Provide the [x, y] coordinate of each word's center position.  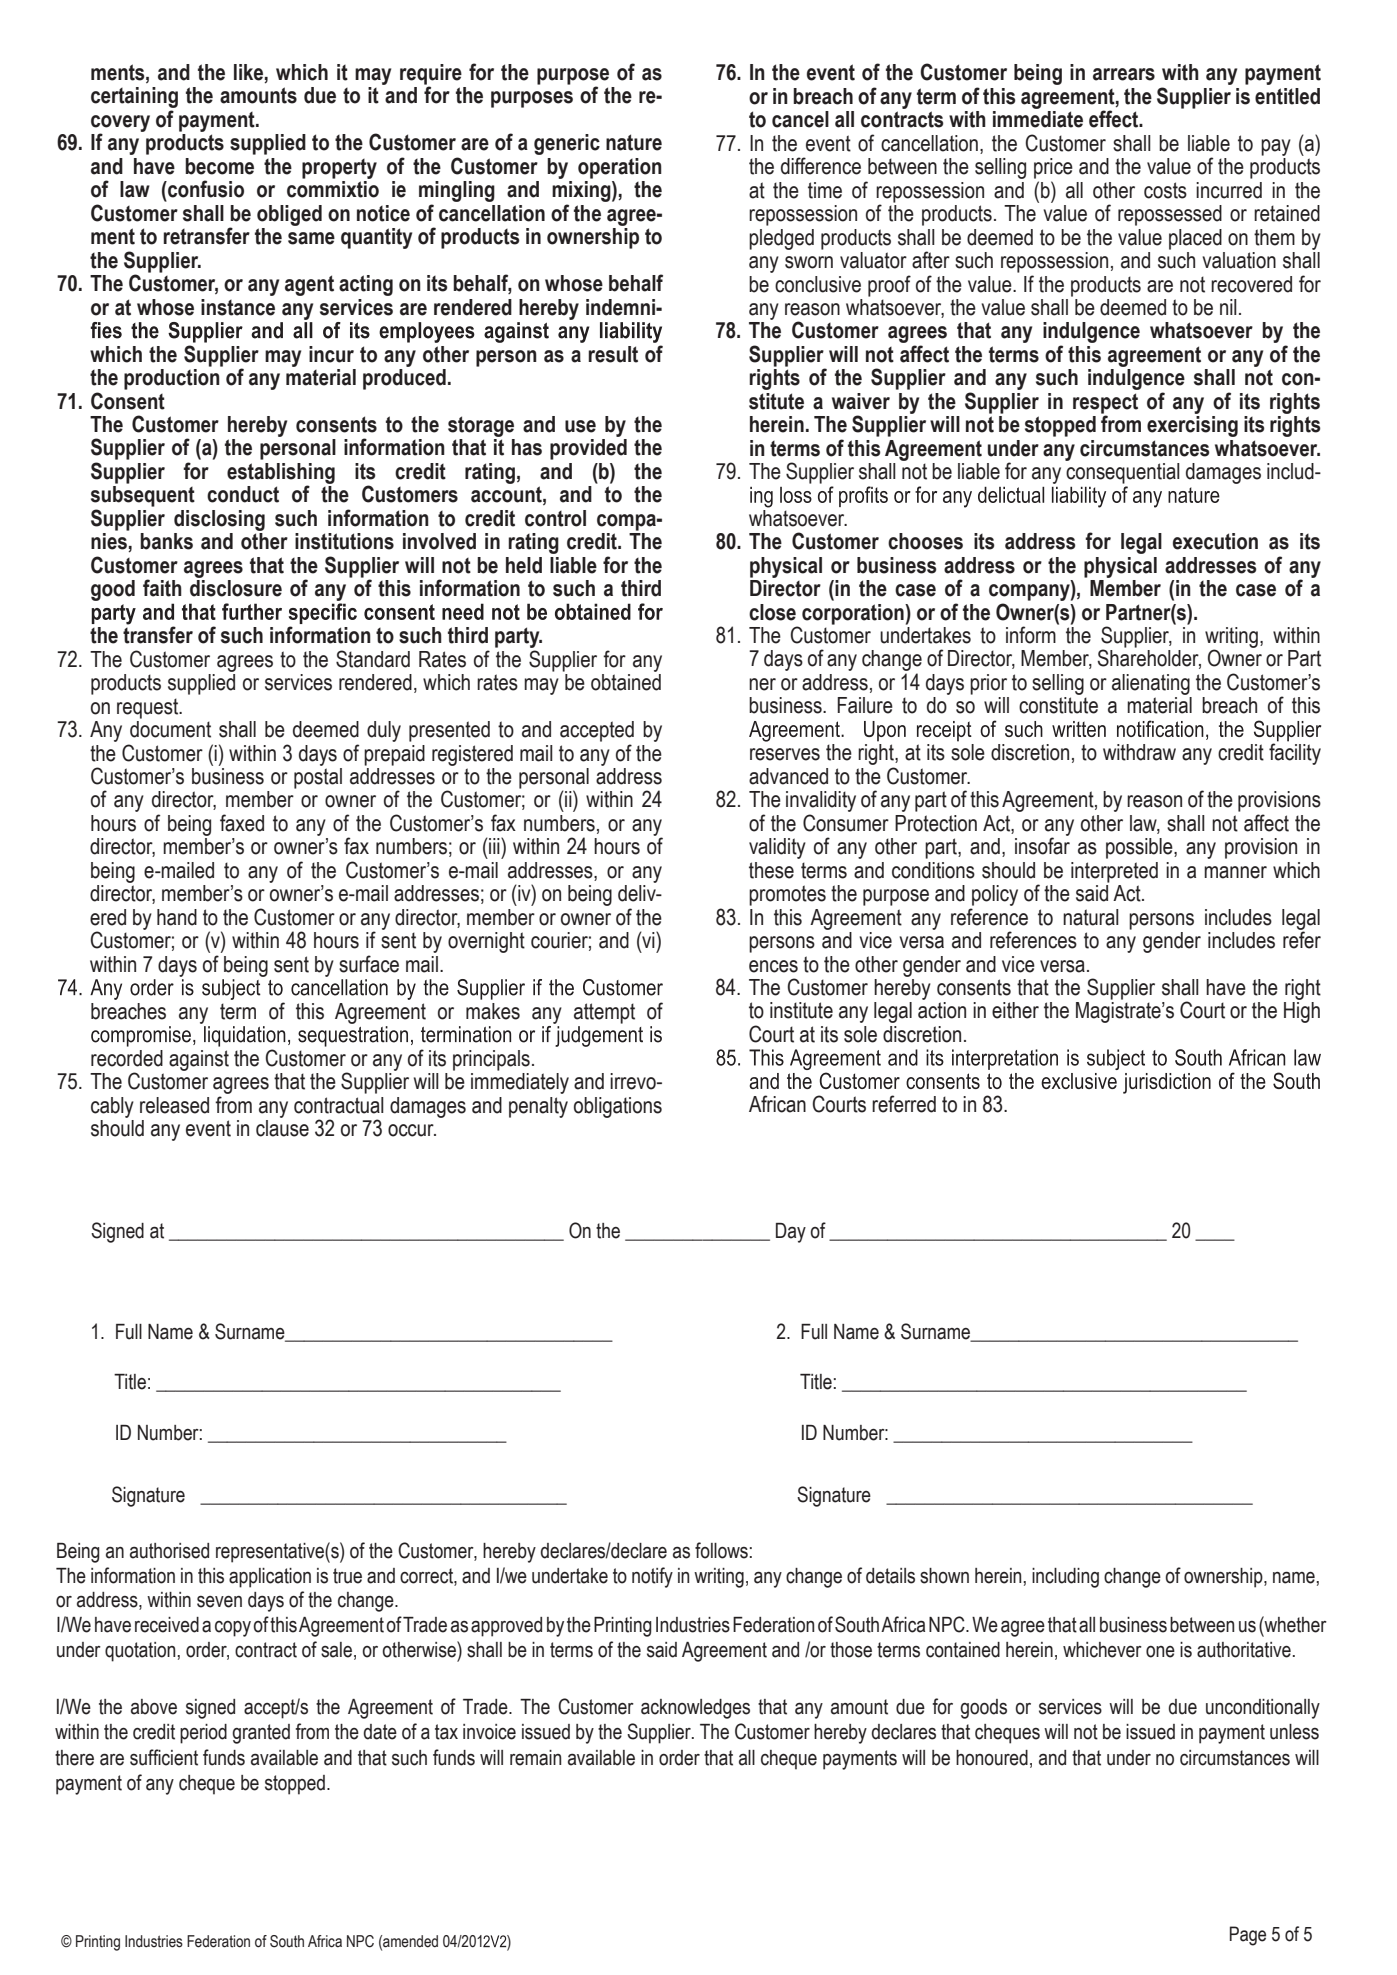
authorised [169, 1551]
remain [535, 1758]
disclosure [236, 588]
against [199, 1060]
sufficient [164, 1757]
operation [620, 168]
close [772, 612]
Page [1248, 1936]
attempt [604, 1013]
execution [1215, 541]
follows [721, 1550]
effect [1115, 119]
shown [944, 1576]
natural [1091, 917]
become [219, 166]
